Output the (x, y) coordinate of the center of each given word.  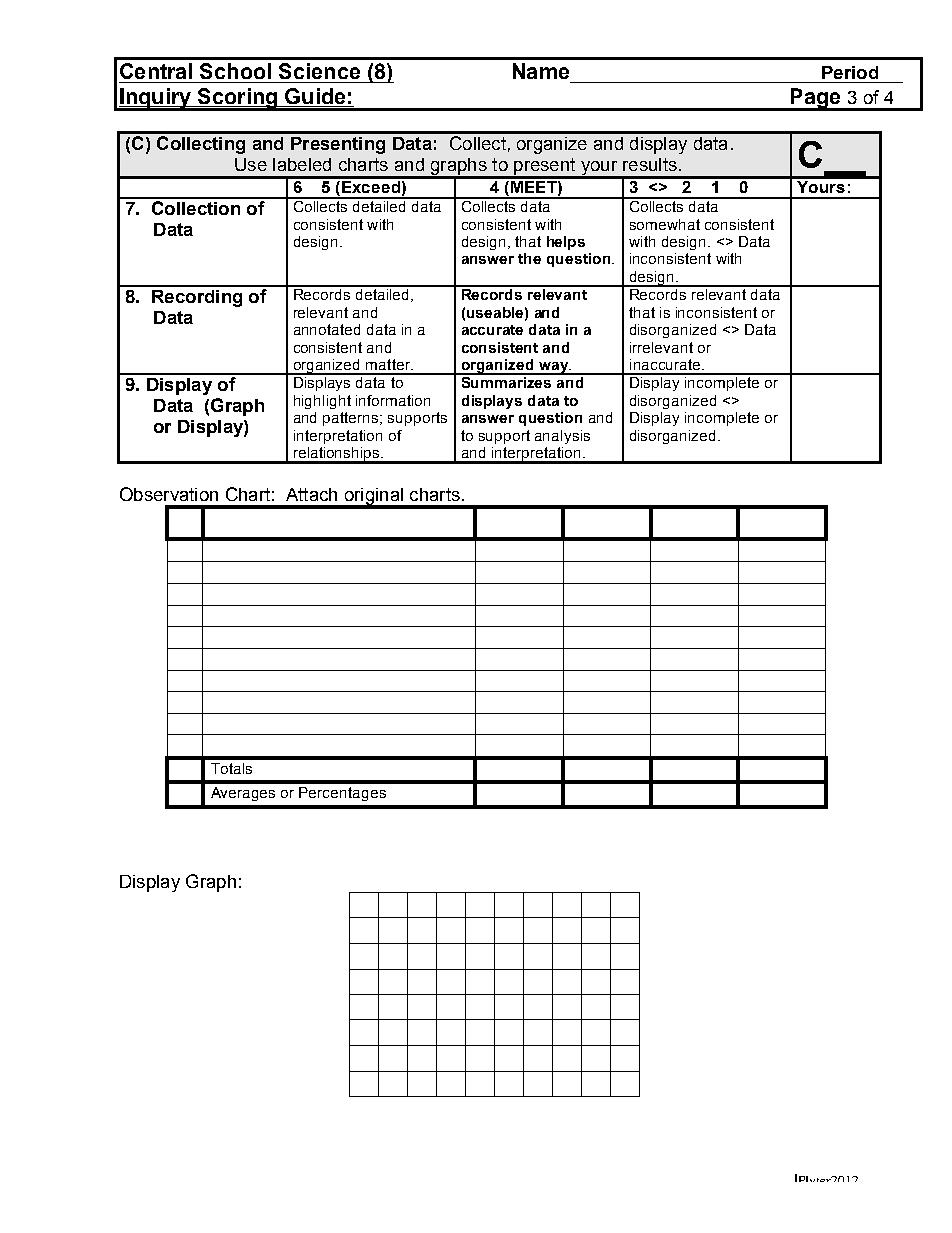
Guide (315, 96)
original (373, 498)
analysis (562, 437)
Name (541, 71)
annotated (327, 329)
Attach (311, 494)
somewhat (665, 224)
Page (815, 99)
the (529, 258)
